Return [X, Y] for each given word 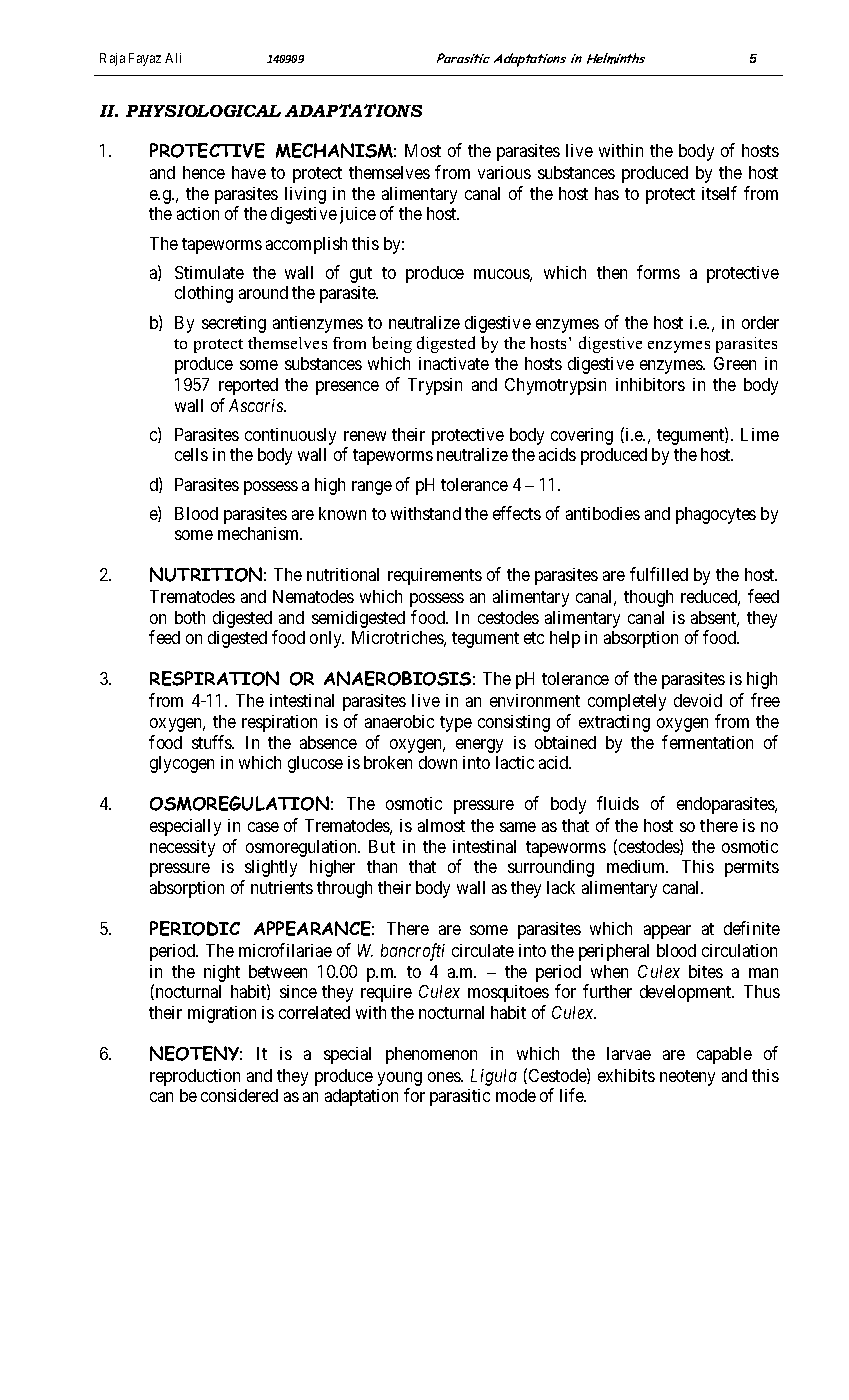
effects [517, 513]
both [190, 617]
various [504, 172]
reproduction [195, 1077]
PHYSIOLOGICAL [203, 111]
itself [719, 193]
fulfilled [659, 574]
